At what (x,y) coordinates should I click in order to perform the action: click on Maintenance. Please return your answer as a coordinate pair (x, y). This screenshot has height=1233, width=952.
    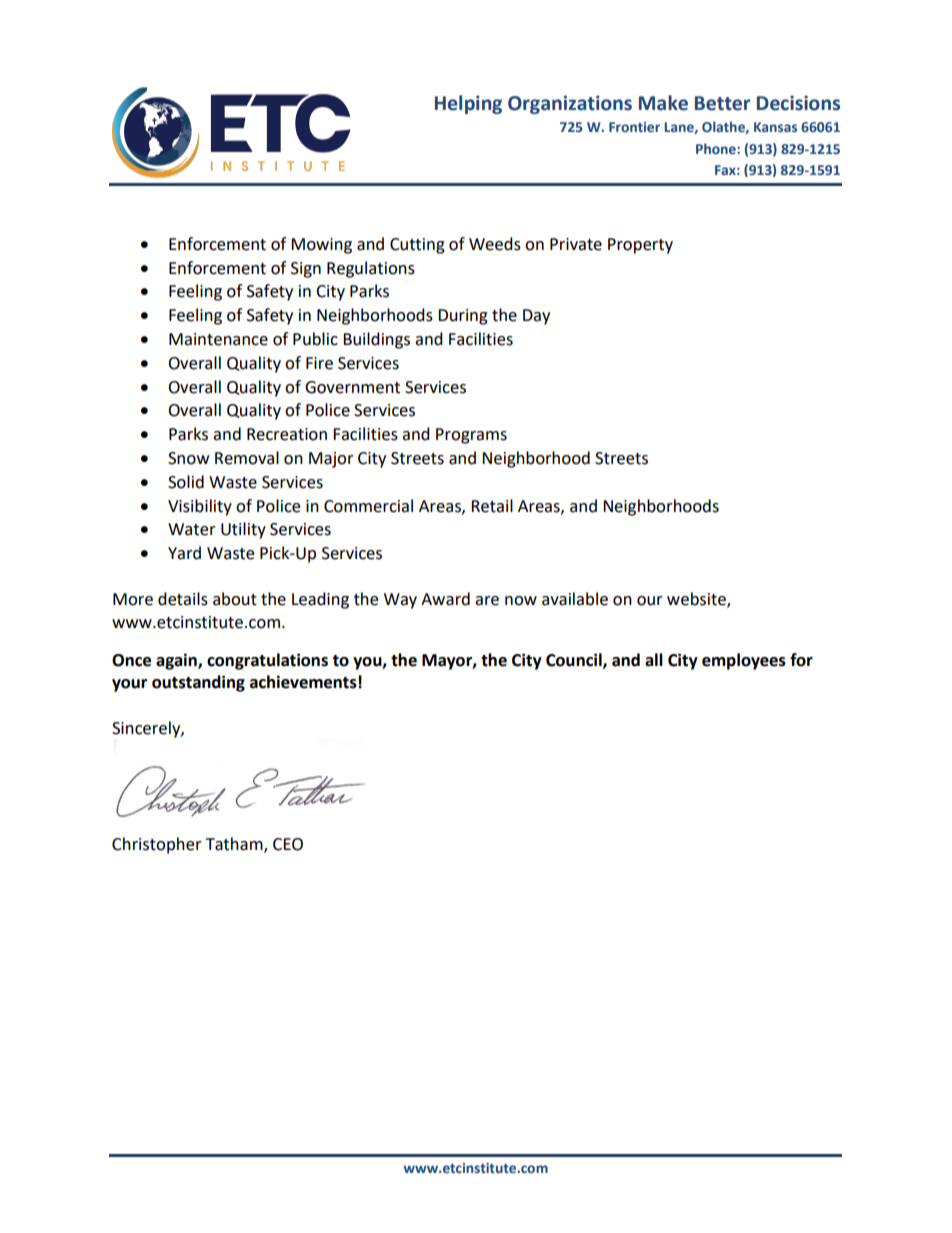
    Looking at the image, I should click on (218, 339).
